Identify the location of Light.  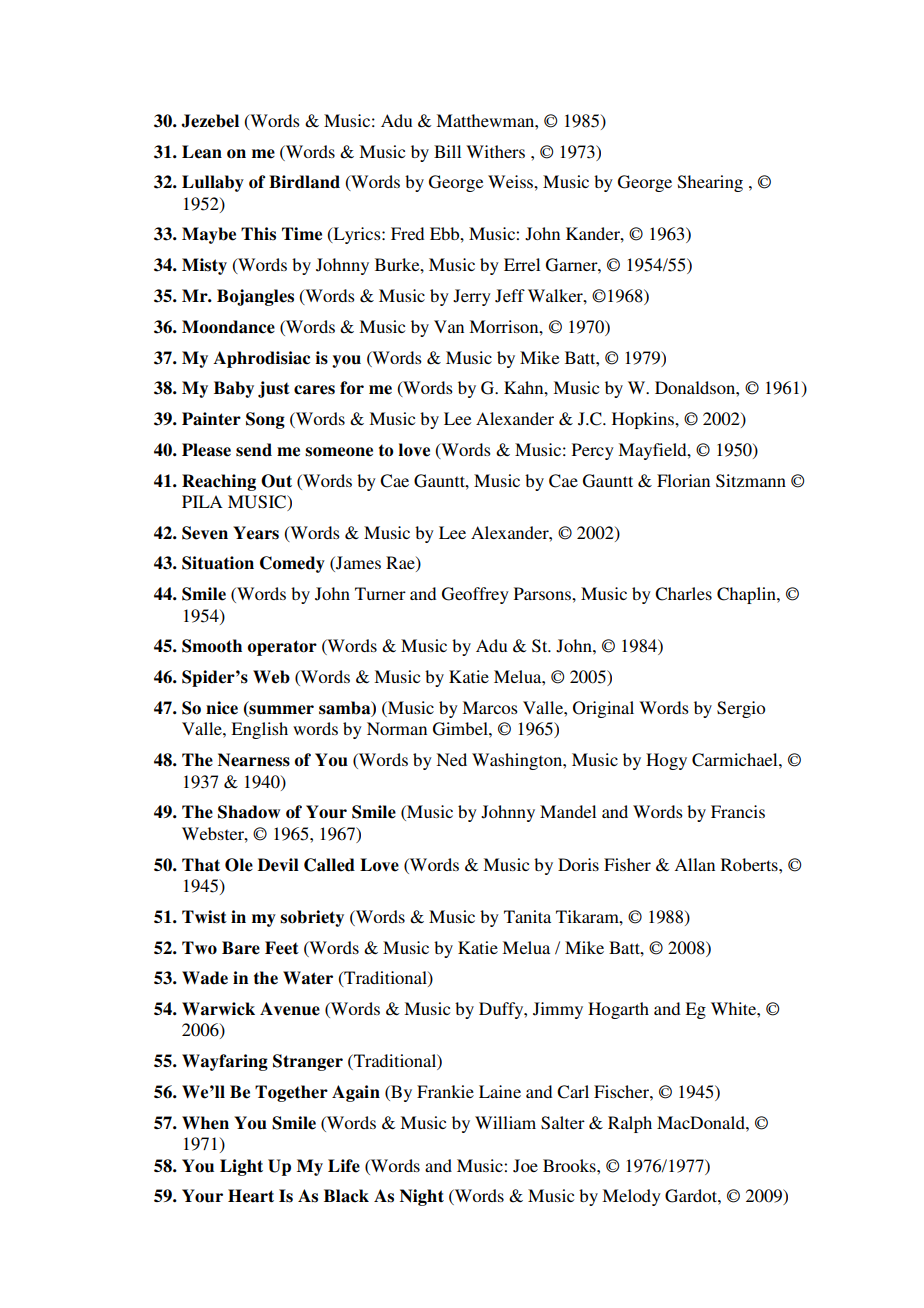
(241, 1167).
